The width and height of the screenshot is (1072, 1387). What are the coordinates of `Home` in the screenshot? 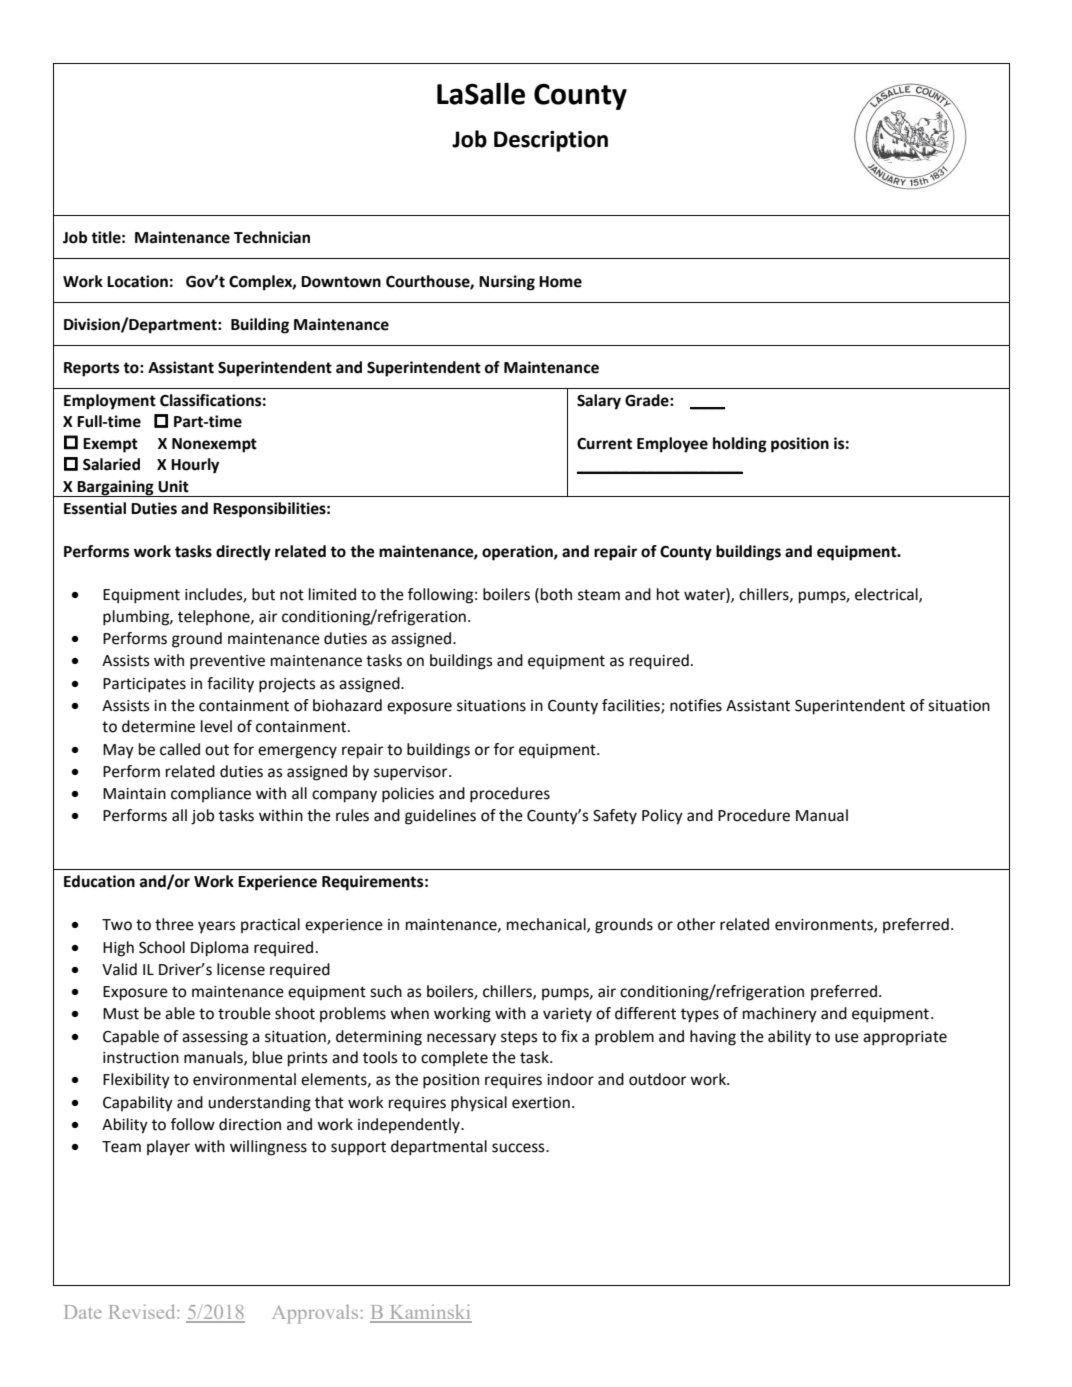 It's located at (560, 282).
